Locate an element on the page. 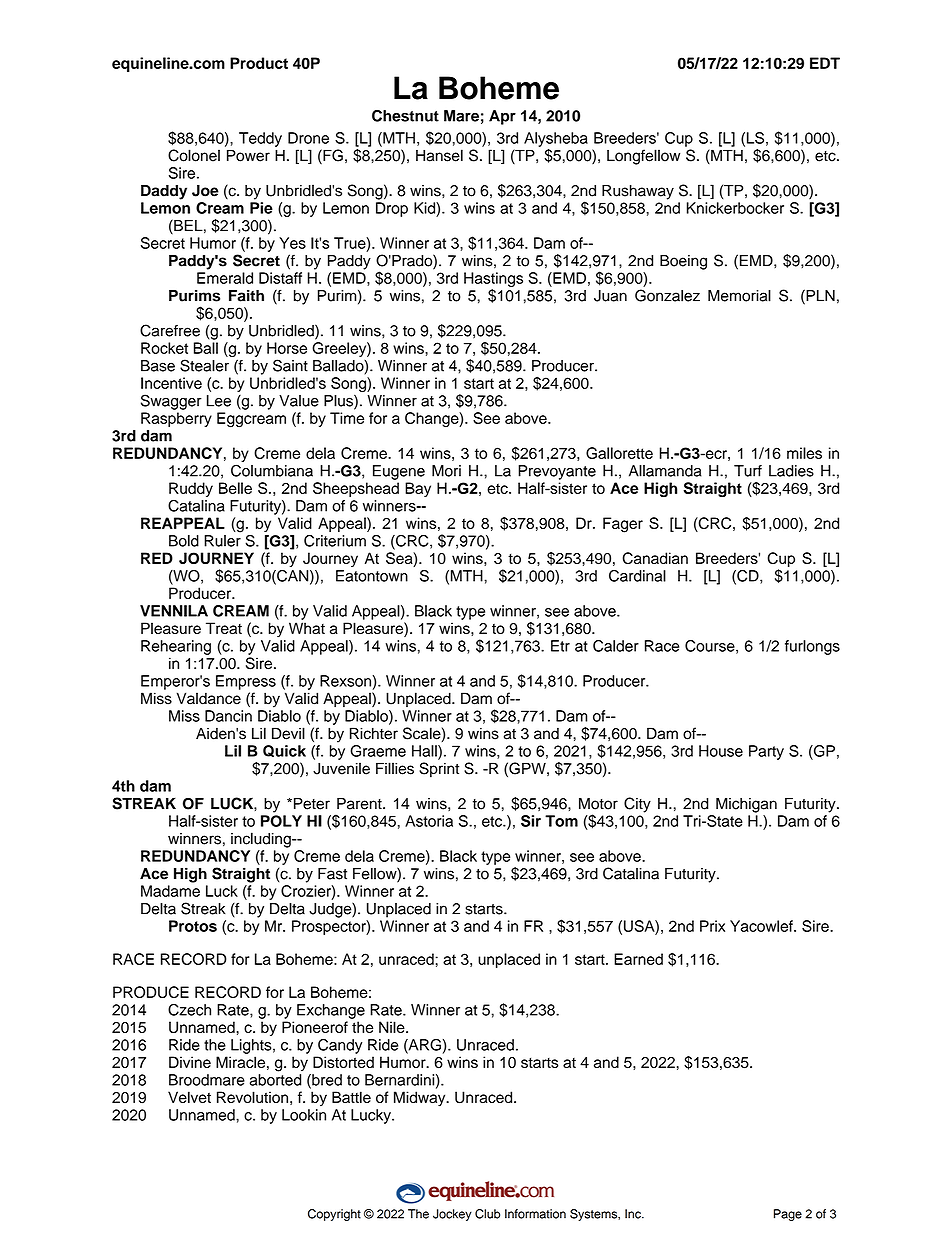 The height and width of the document is (1233, 952). Calder is located at coordinates (616, 646).
